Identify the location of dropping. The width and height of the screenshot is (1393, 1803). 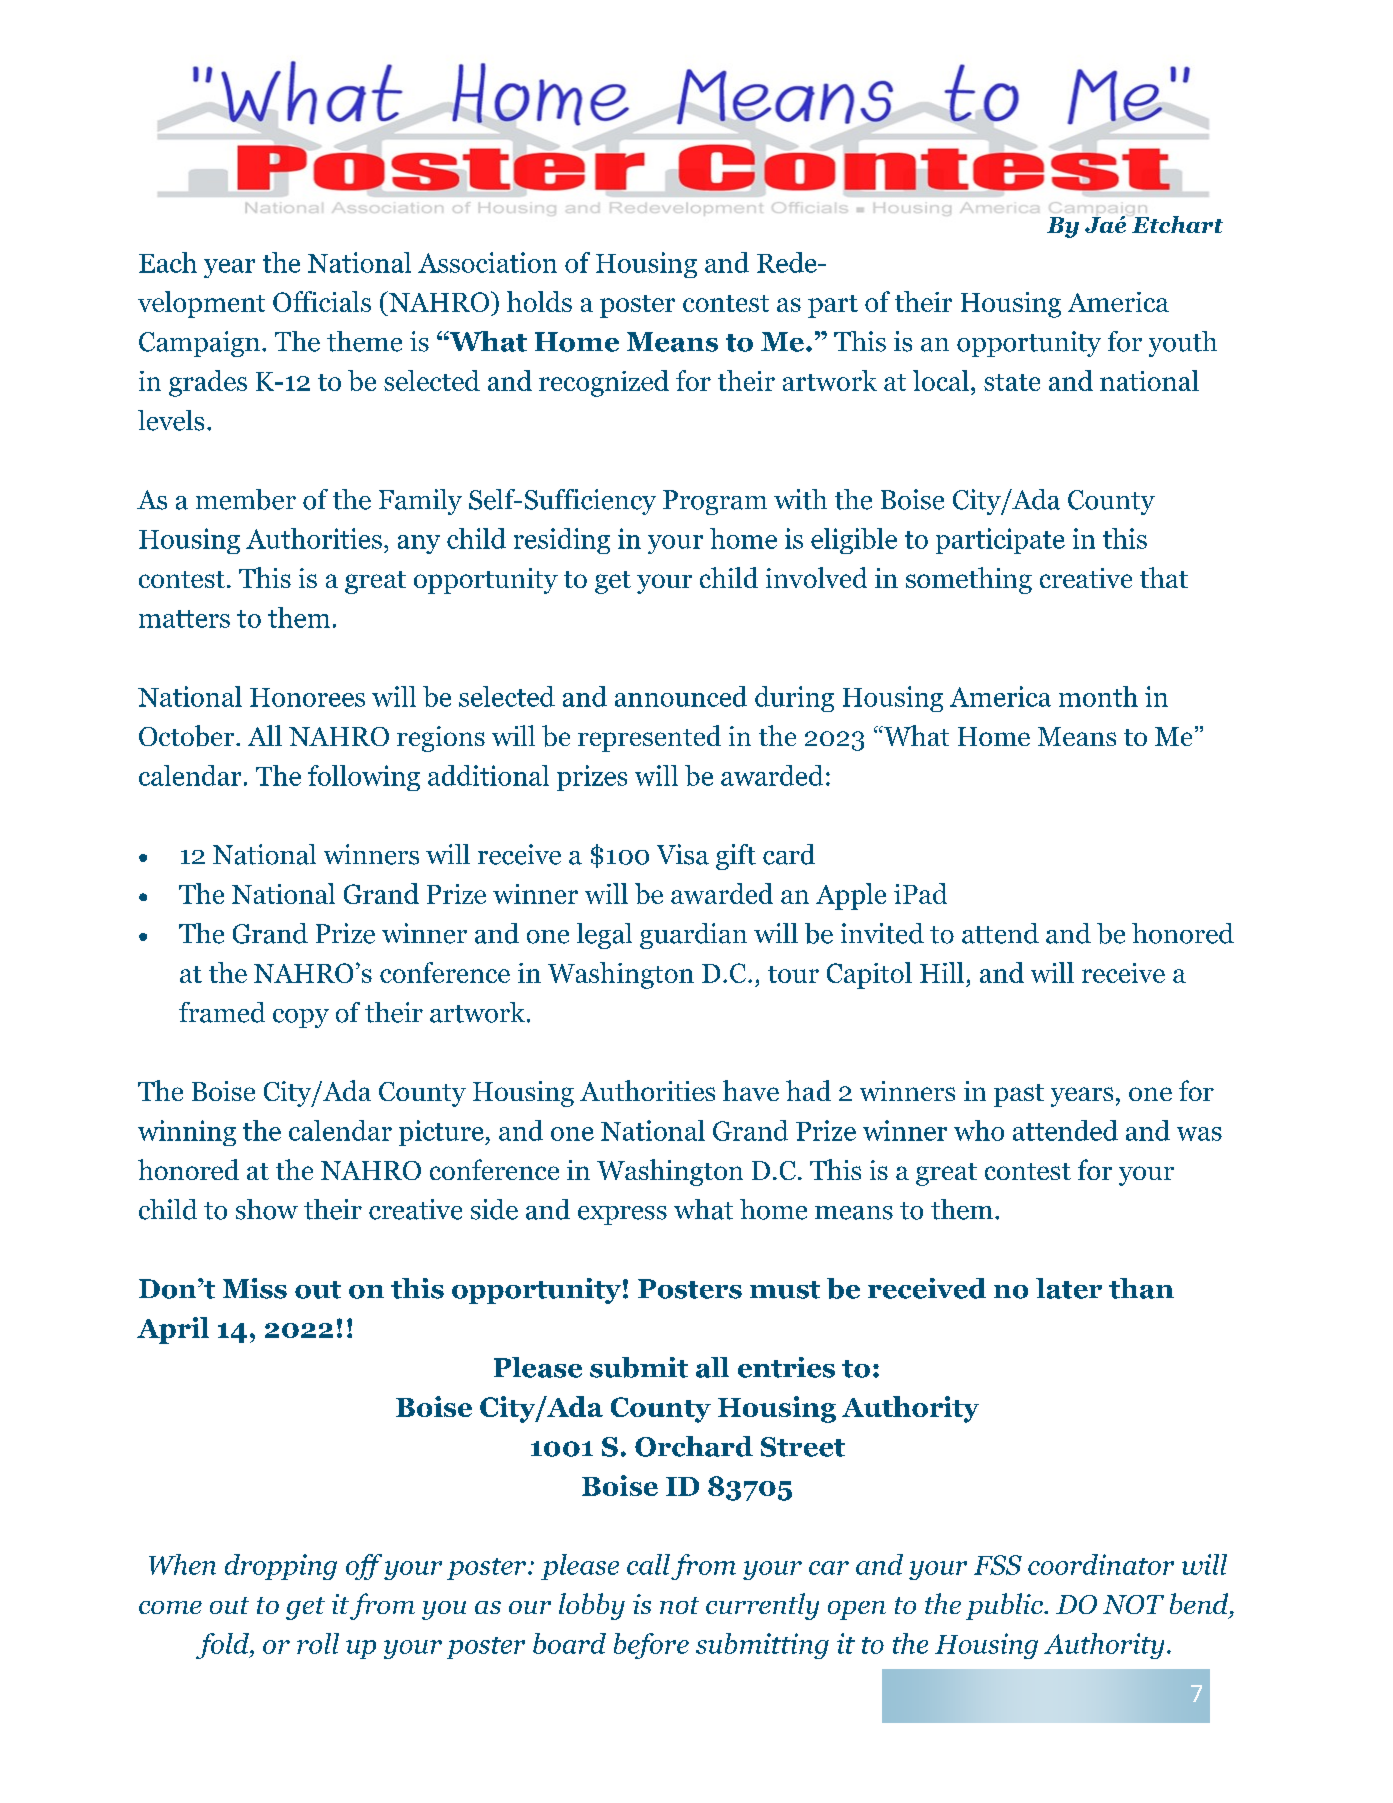
(281, 1567).
